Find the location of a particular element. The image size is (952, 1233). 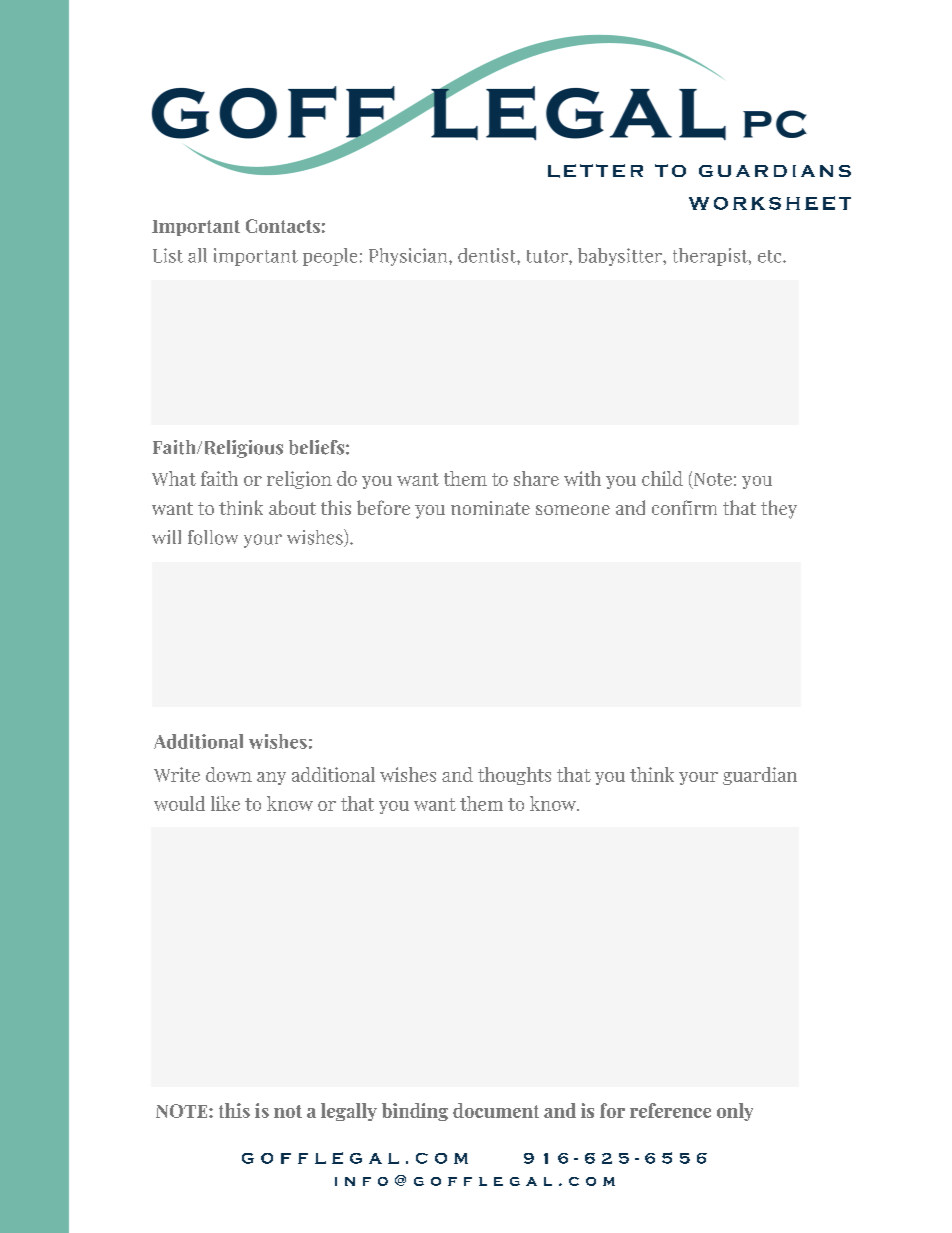

document is located at coordinates (496, 1110).
